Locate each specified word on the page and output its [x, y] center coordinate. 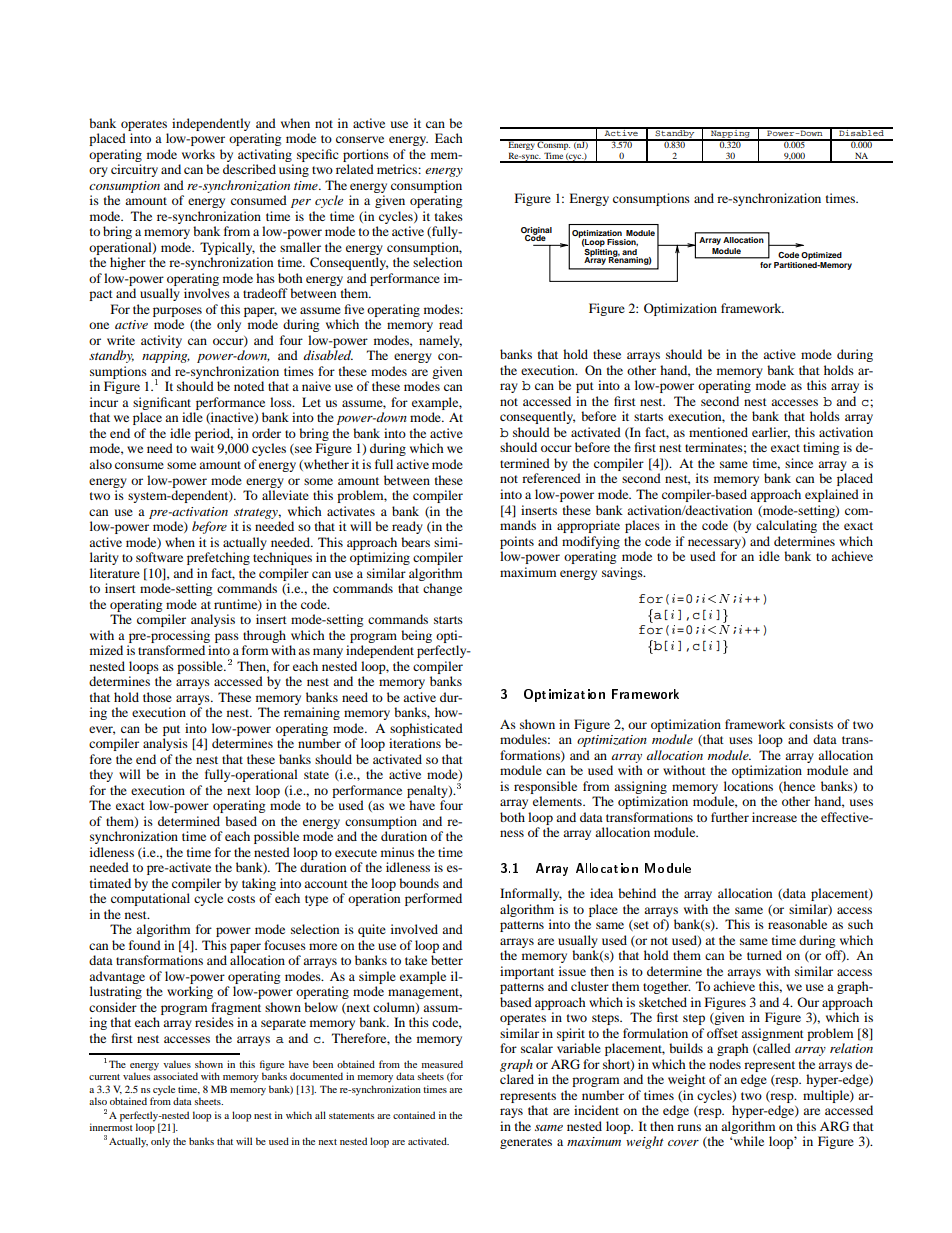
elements [558, 801]
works [198, 154]
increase [774, 817]
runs [689, 1127]
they [101, 775]
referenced [551, 478]
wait [202, 448]
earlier [771, 433]
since [799, 463]
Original [536, 232]
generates [526, 1143]
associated [175, 1076]
